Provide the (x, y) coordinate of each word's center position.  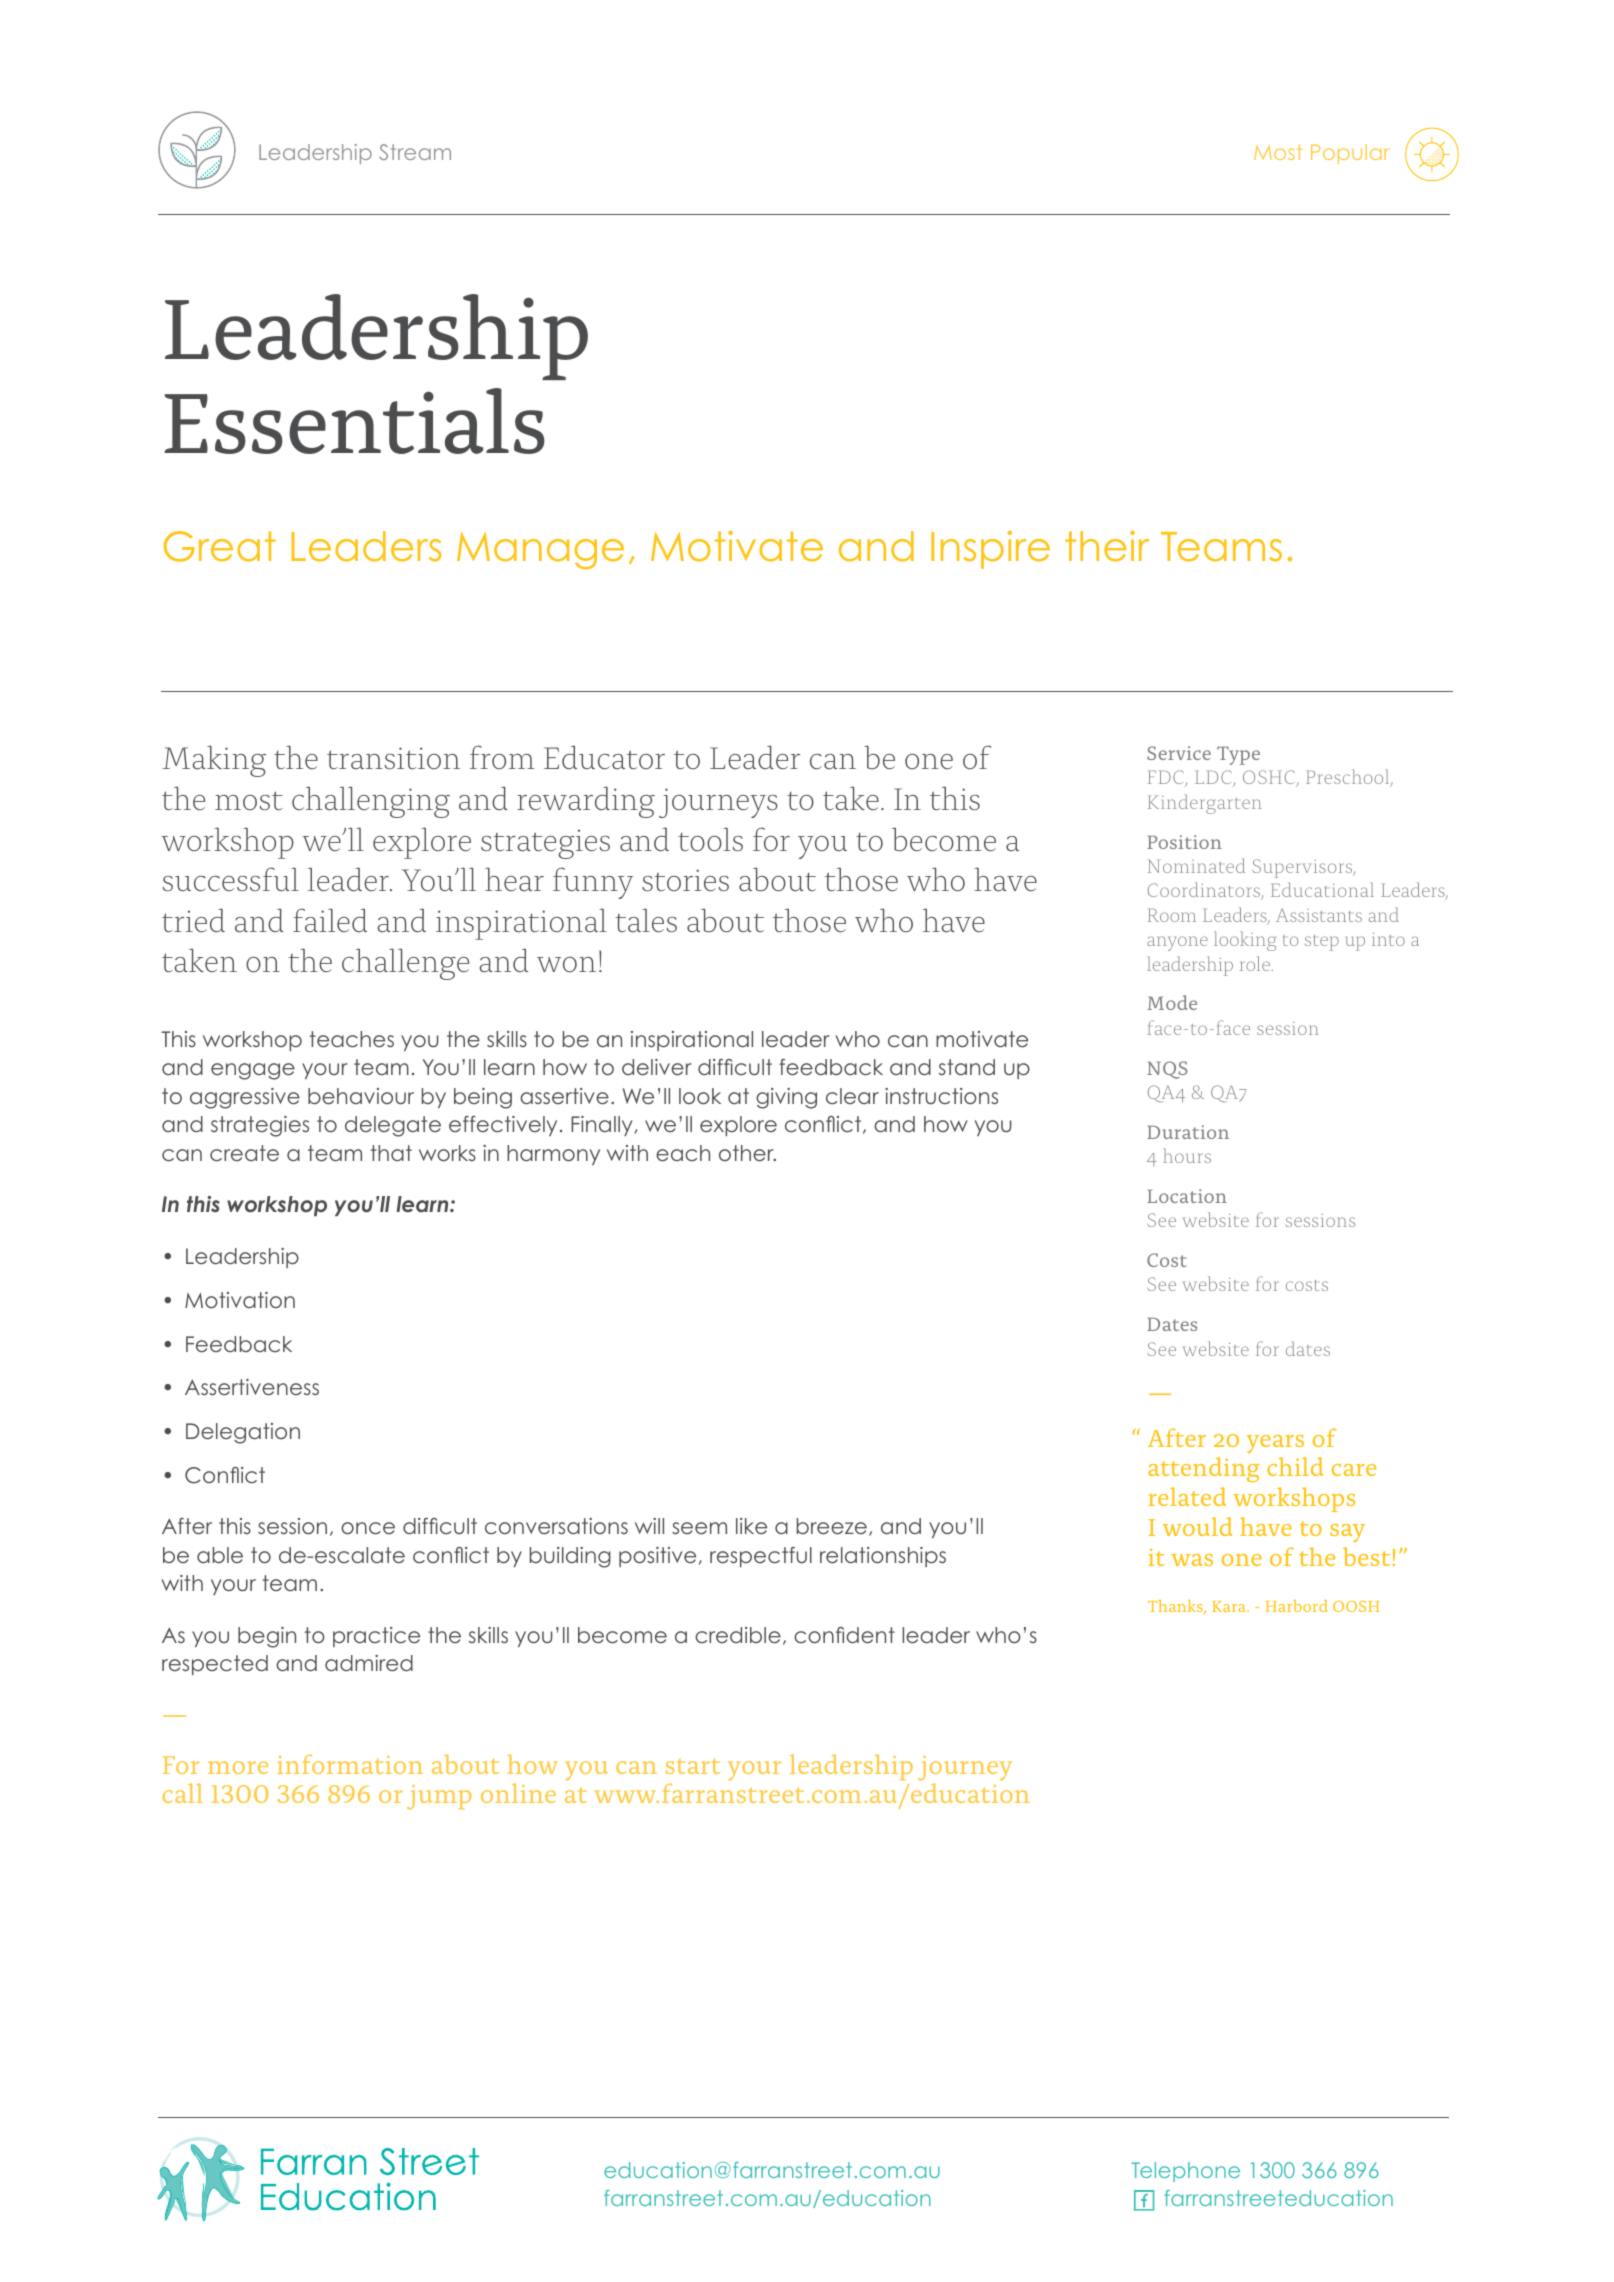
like (751, 1526)
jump (439, 1797)
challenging (371, 802)
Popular (1350, 154)
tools (710, 839)
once (368, 1528)
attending (1204, 1469)
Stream (415, 152)
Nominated (1196, 865)
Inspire (990, 550)
